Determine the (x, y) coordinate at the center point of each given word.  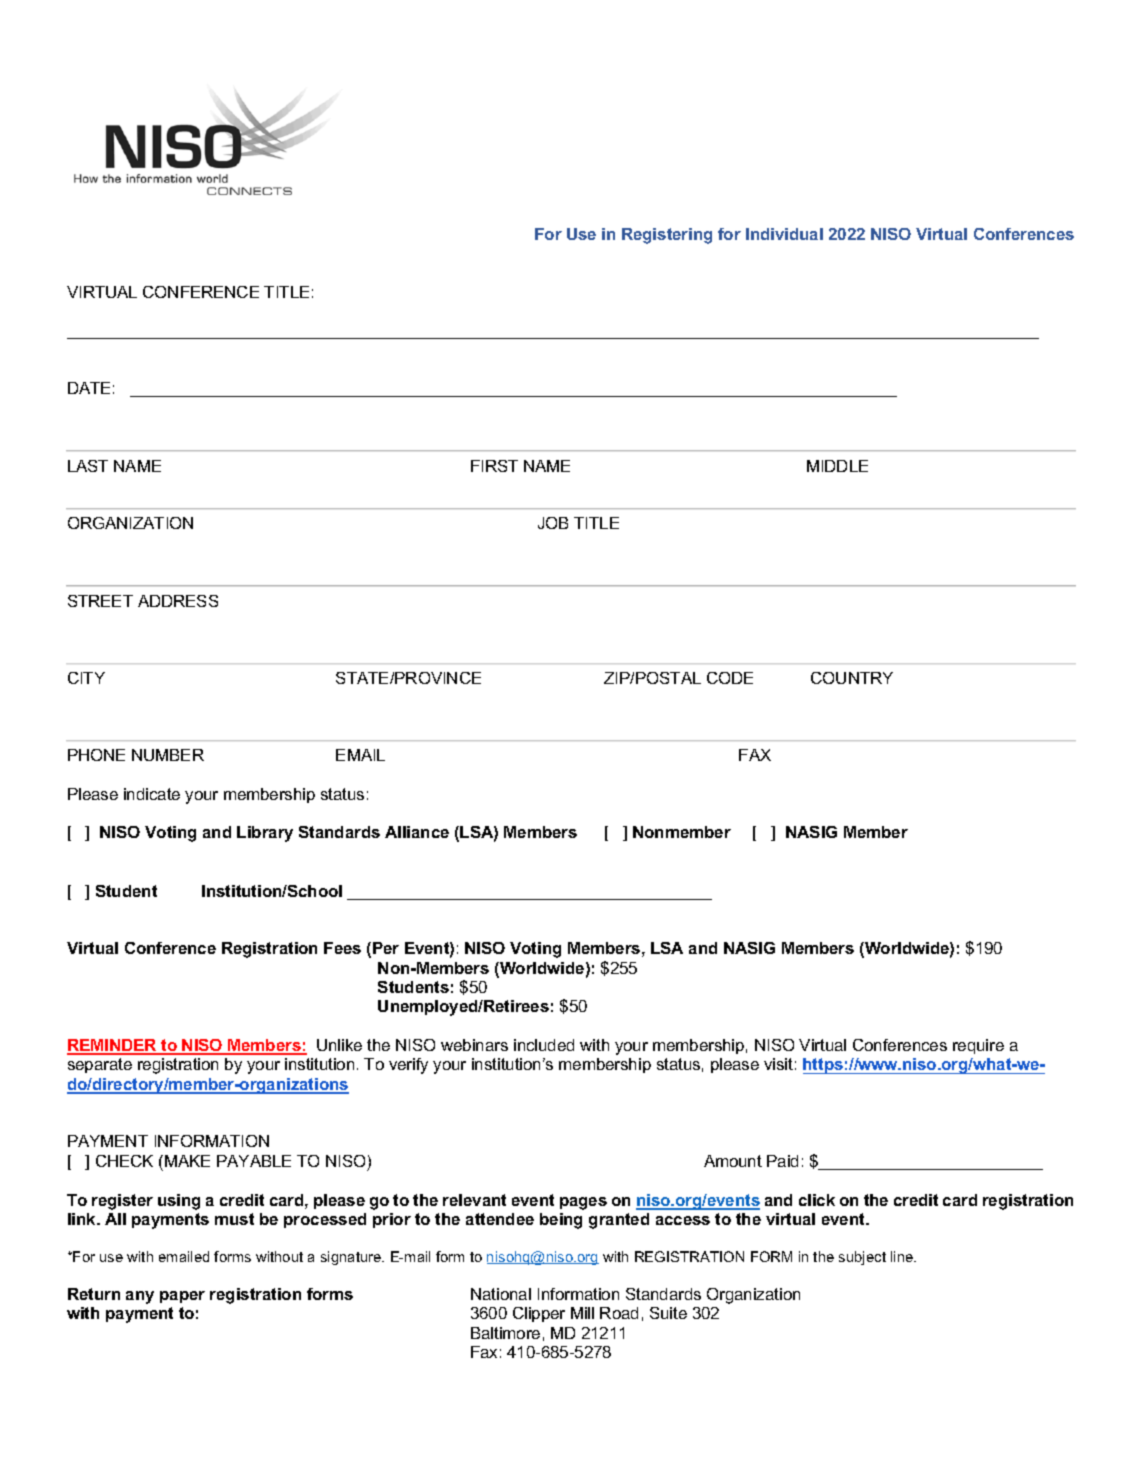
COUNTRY (852, 678)
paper (182, 1297)
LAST (88, 466)
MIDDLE (837, 466)
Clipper (539, 1314)
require (978, 1046)
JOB (553, 523)
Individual (784, 234)
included (544, 1045)
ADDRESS (178, 601)
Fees (342, 948)
